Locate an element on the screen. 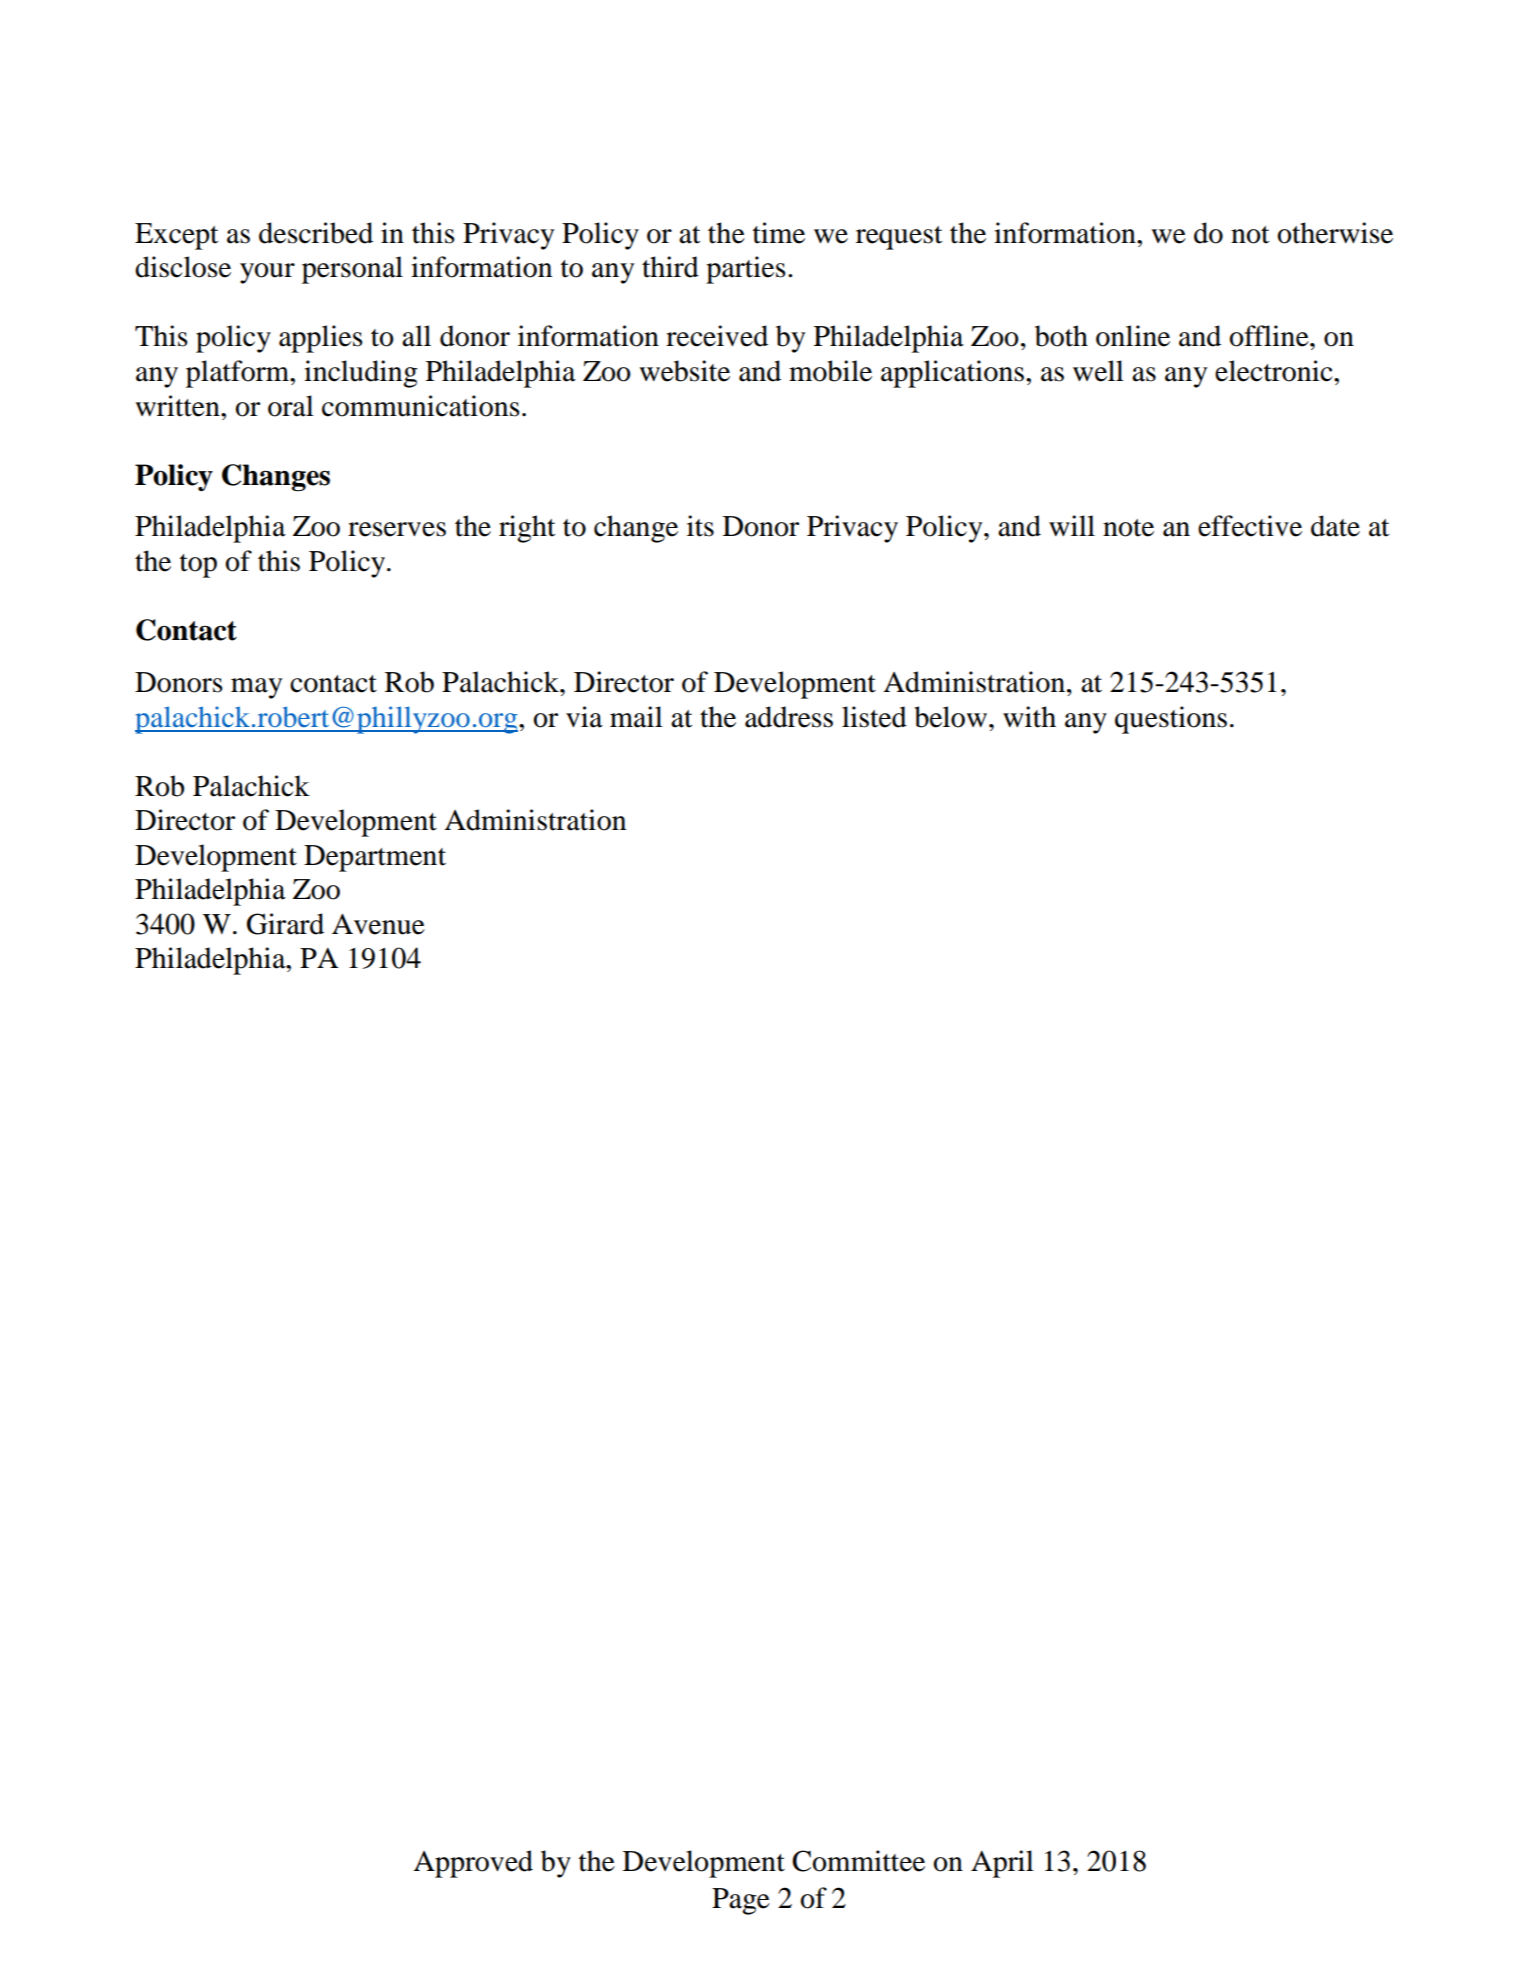 The width and height of the screenshot is (1532, 1983). Avenue is located at coordinates (378, 924).
